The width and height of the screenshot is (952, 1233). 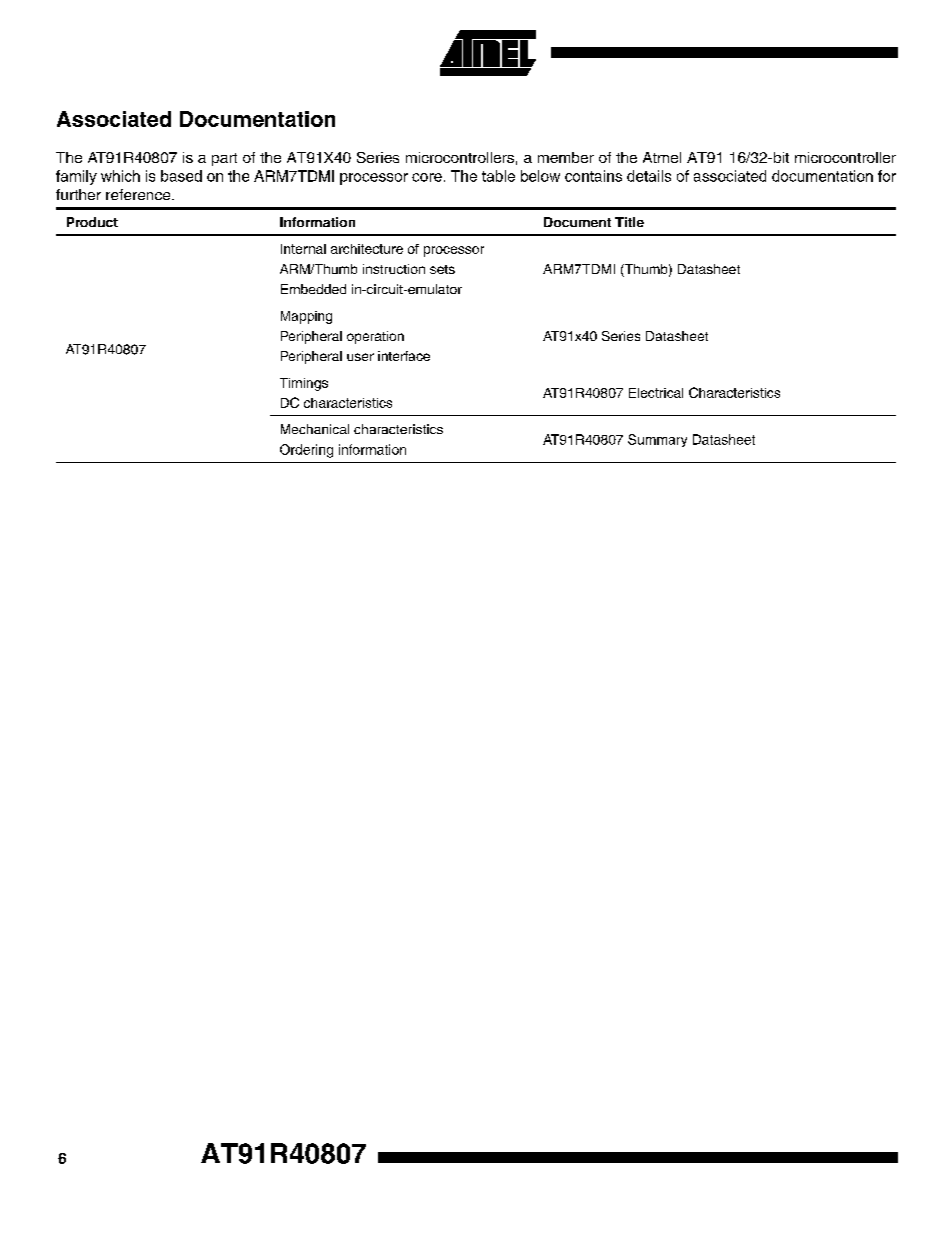 I want to click on Mapping, so click(x=306, y=317).
